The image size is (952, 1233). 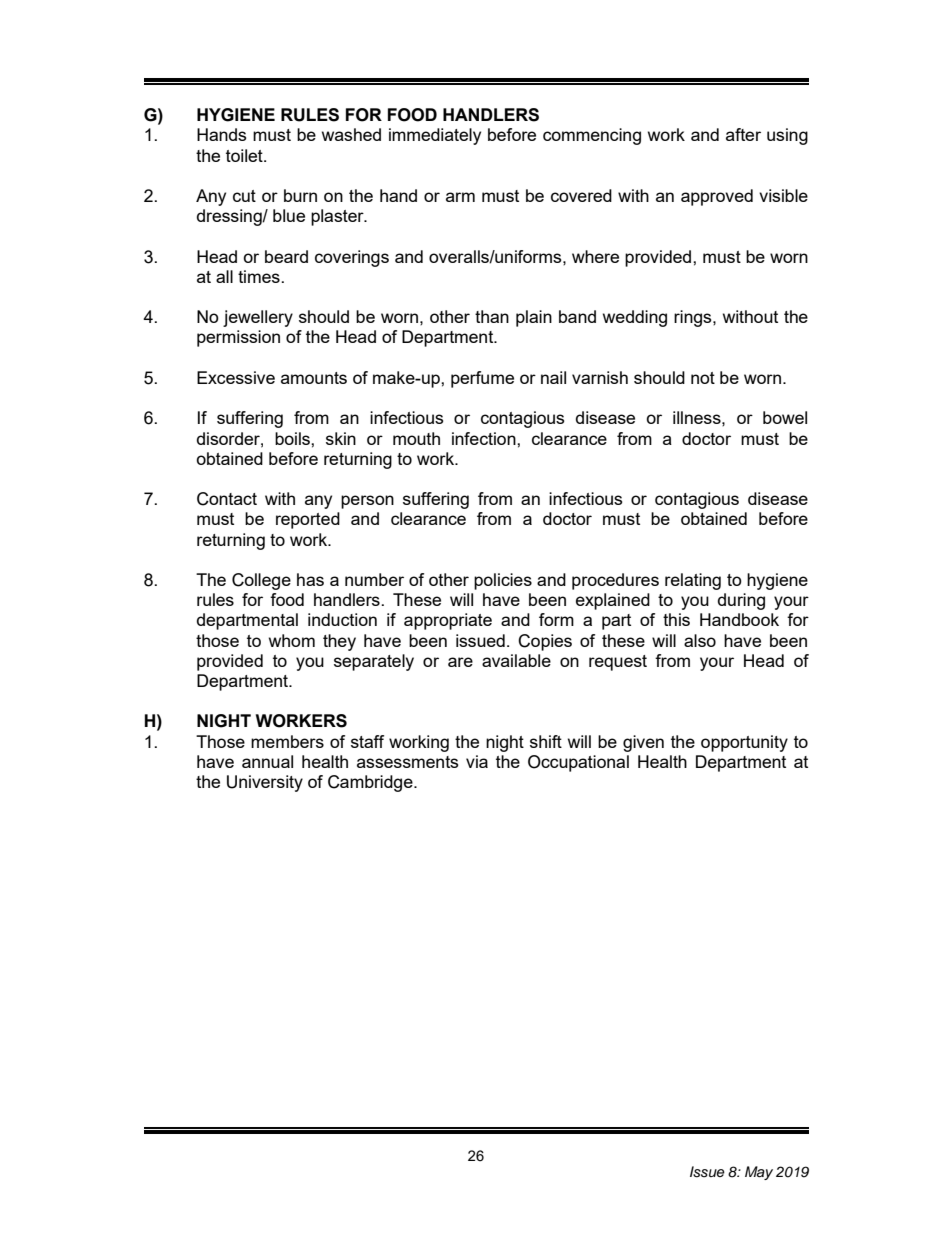 What do you see at coordinates (300, 195) in the screenshot?
I see `burn` at bounding box center [300, 195].
